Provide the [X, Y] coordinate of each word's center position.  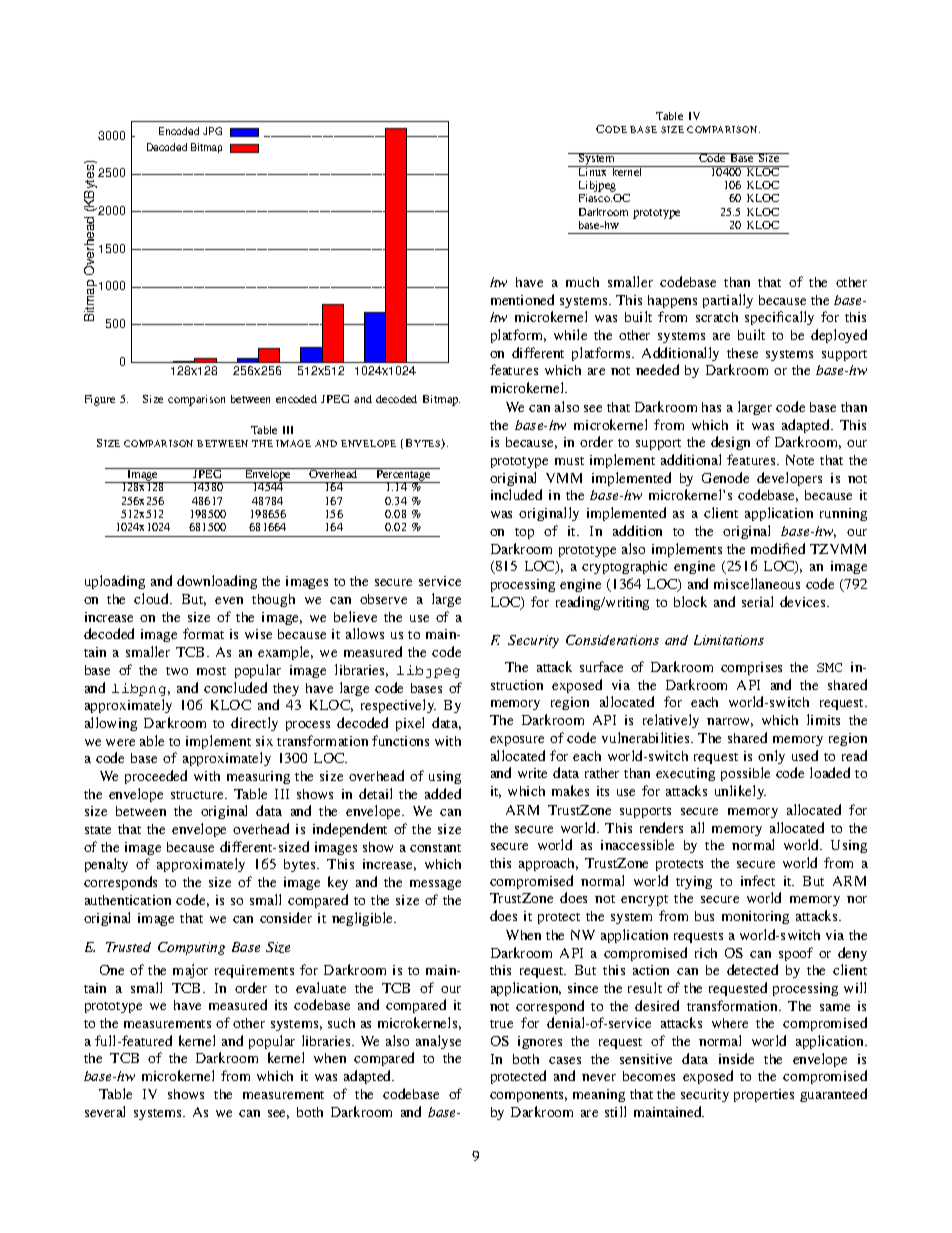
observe [383, 599]
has [711, 407]
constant [435, 848]
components [528, 1096]
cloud [153, 598]
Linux [593, 171]
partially [728, 301]
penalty [106, 865]
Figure [100, 400]
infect [758, 880]
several [105, 1111]
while [570, 334]
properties [764, 1095]
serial [757, 601]
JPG [212, 131]
